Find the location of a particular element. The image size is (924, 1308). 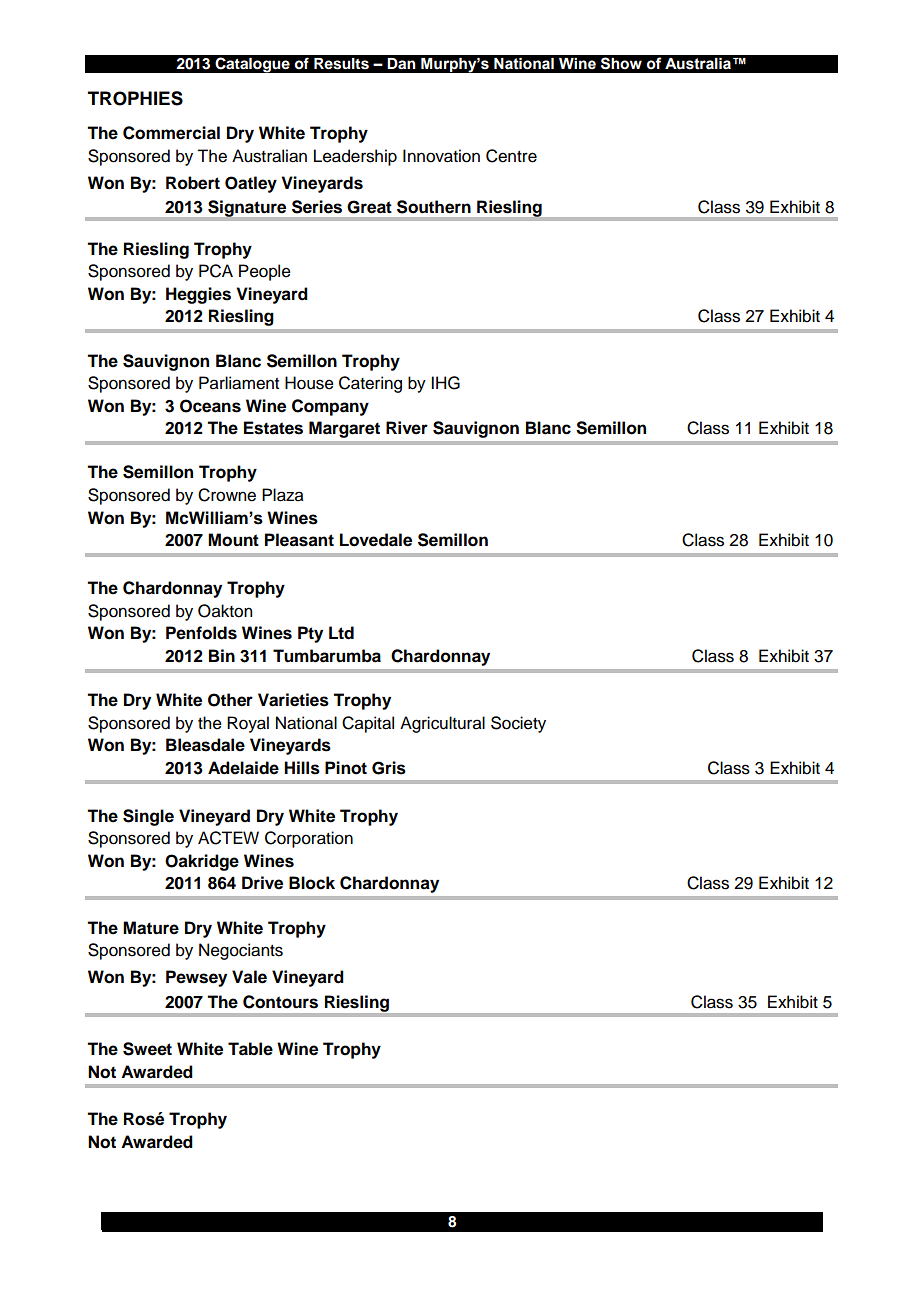

Innovation is located at coordinates (441, 156).
